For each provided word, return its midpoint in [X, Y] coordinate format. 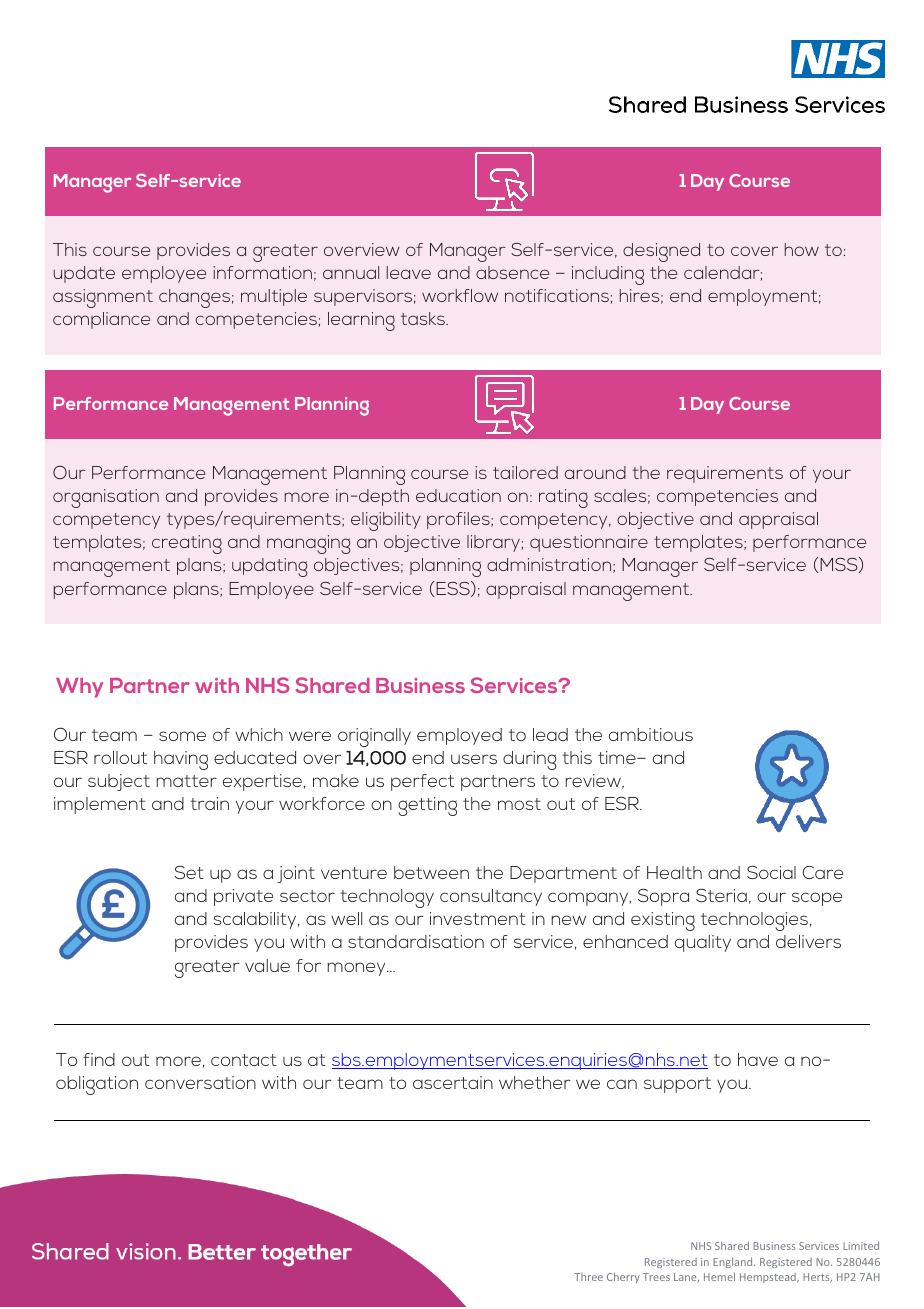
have [758, 1059]
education [458, 495]
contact [244, 1060]
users [474, 759]
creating [187, 544]
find [99, 1059]
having [181, 760]
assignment [103, 298]
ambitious [651, 734]
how [802, 249]
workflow [460, 295]
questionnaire [589, 543]
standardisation [416, 941]
